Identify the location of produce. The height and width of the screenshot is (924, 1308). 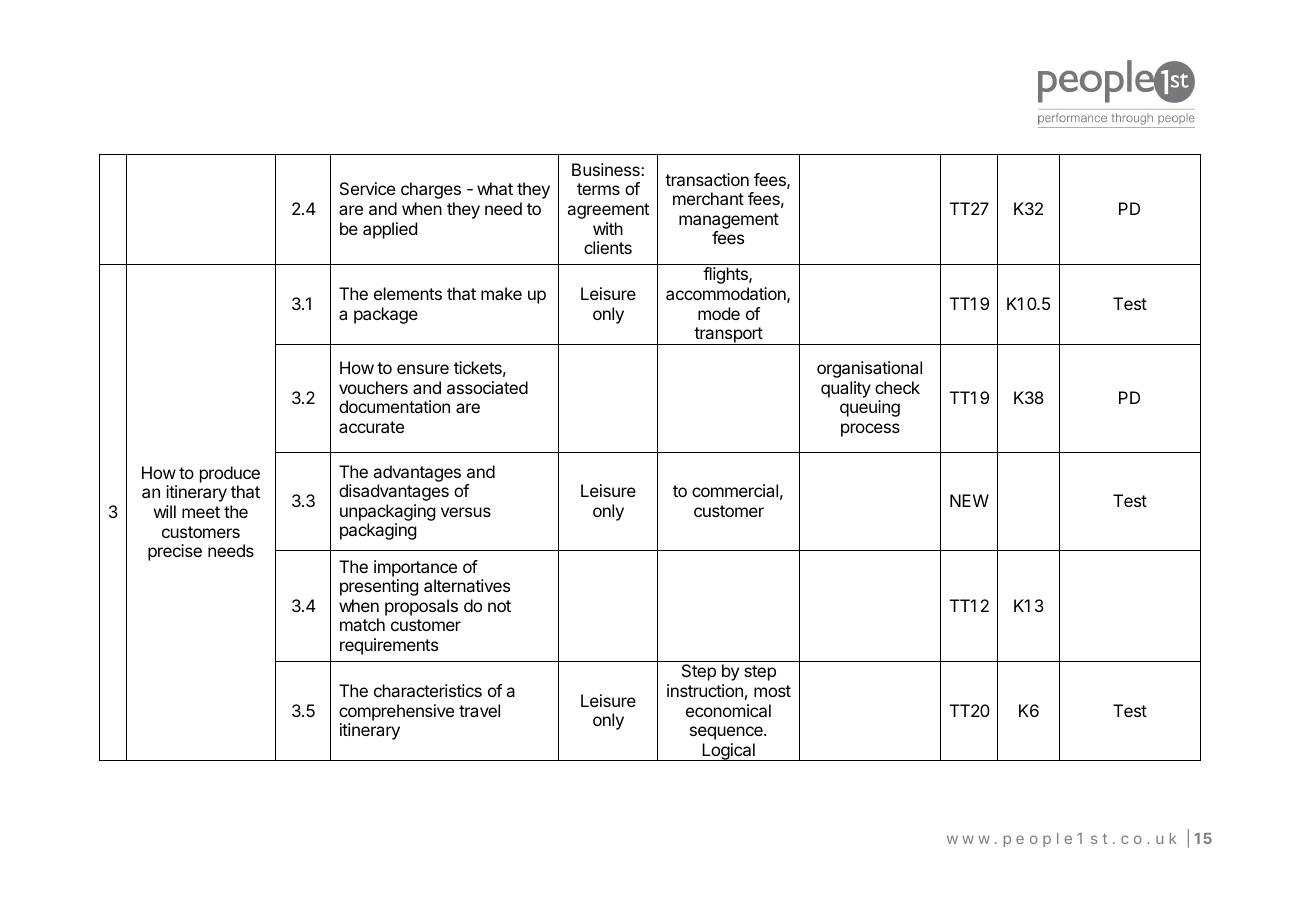
(230, 474).
